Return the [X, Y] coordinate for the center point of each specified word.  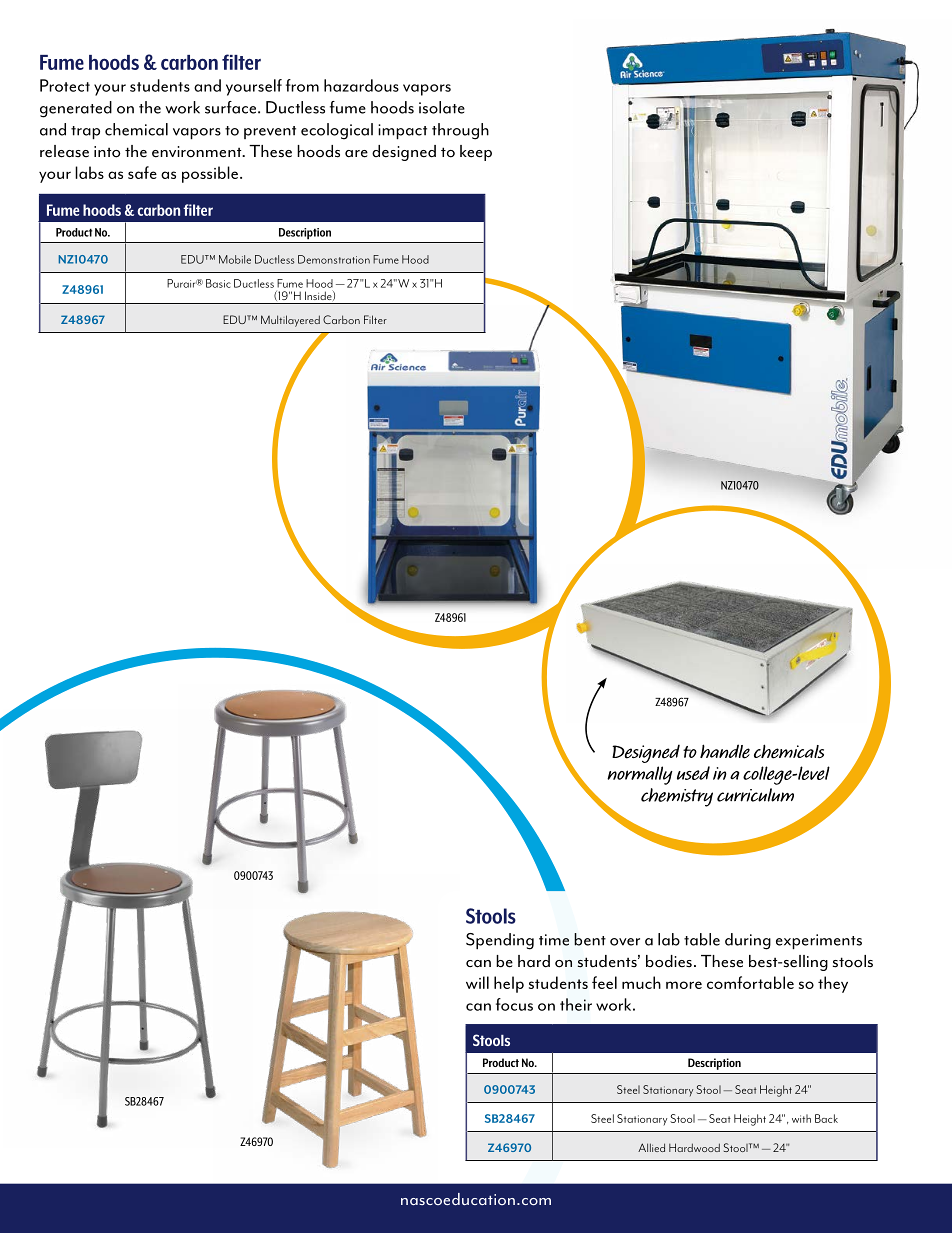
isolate [442, 107]
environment [198, 152]
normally [640, 775]
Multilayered [290, 321]
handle [725, 751]
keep [476, 153]
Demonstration [334, 259]
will [477, 982]
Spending [500, 941]
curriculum [755, 795]
